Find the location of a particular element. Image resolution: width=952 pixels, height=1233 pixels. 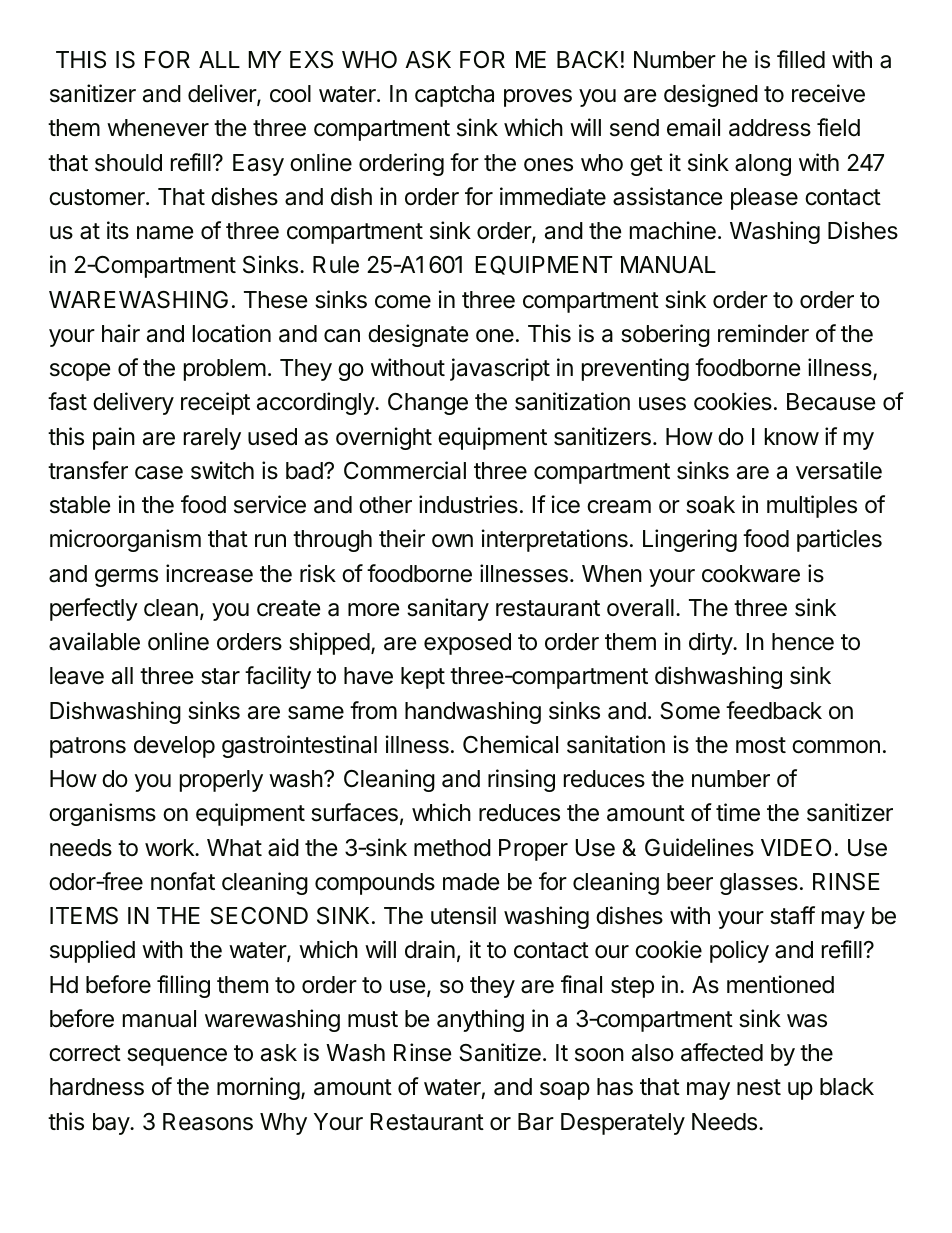

develop is located at coordinates (174, 747).
